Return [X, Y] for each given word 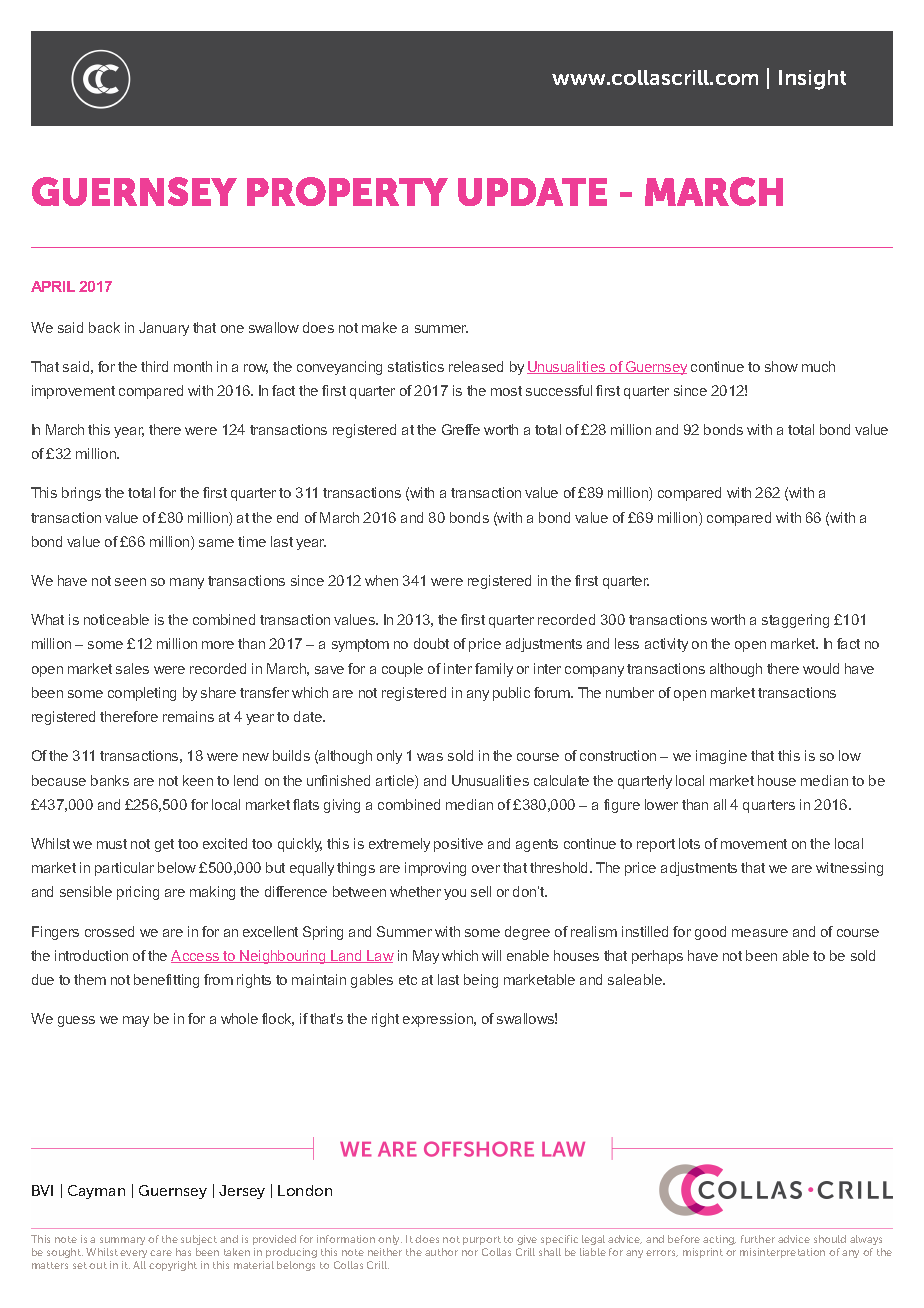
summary [122, 1241]
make [379, 327]
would [821, 668]
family [494, 670]
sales [132, 668]
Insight [812, 80]
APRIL [53, 286]
